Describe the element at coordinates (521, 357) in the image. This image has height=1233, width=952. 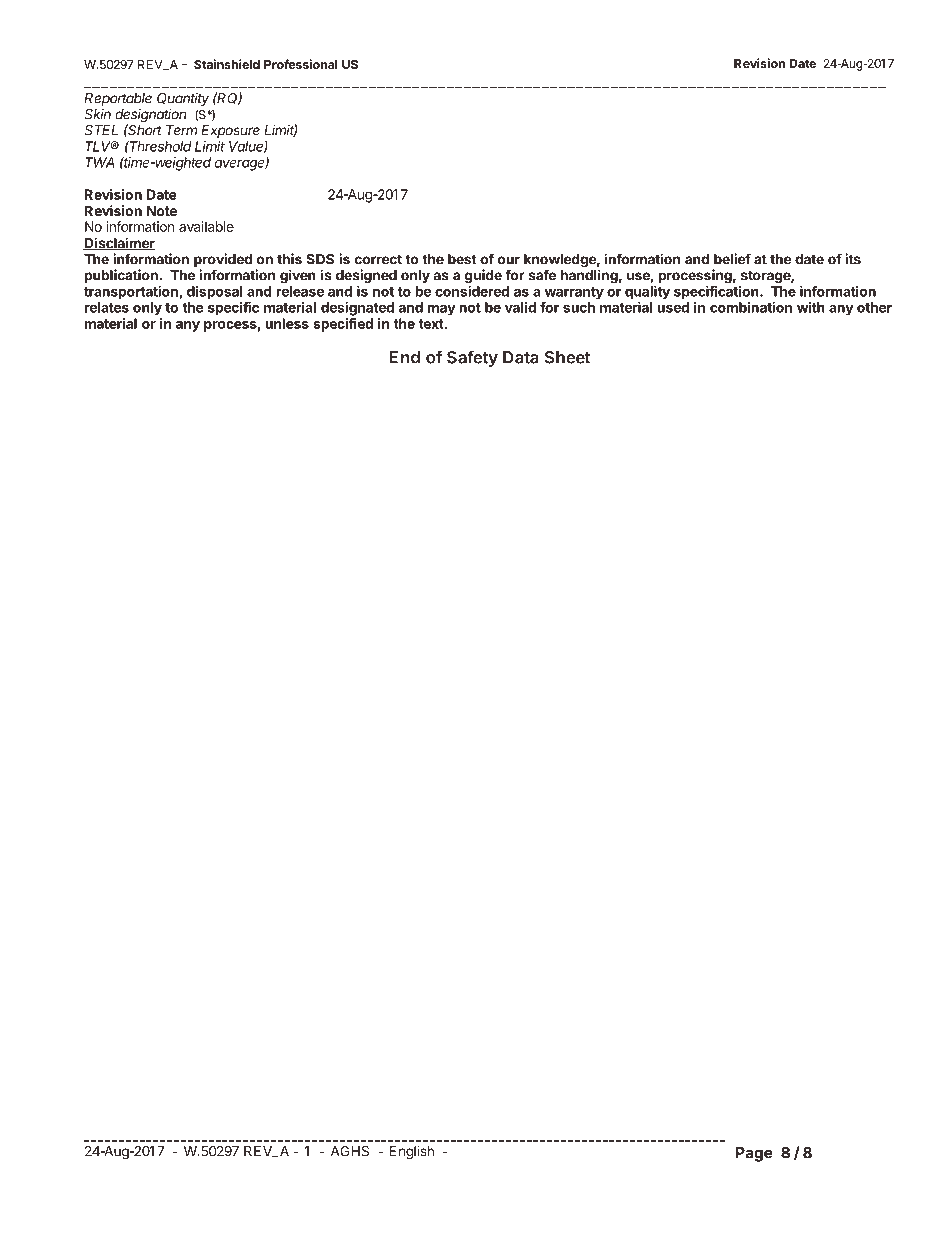
I see `Data` at that location.
